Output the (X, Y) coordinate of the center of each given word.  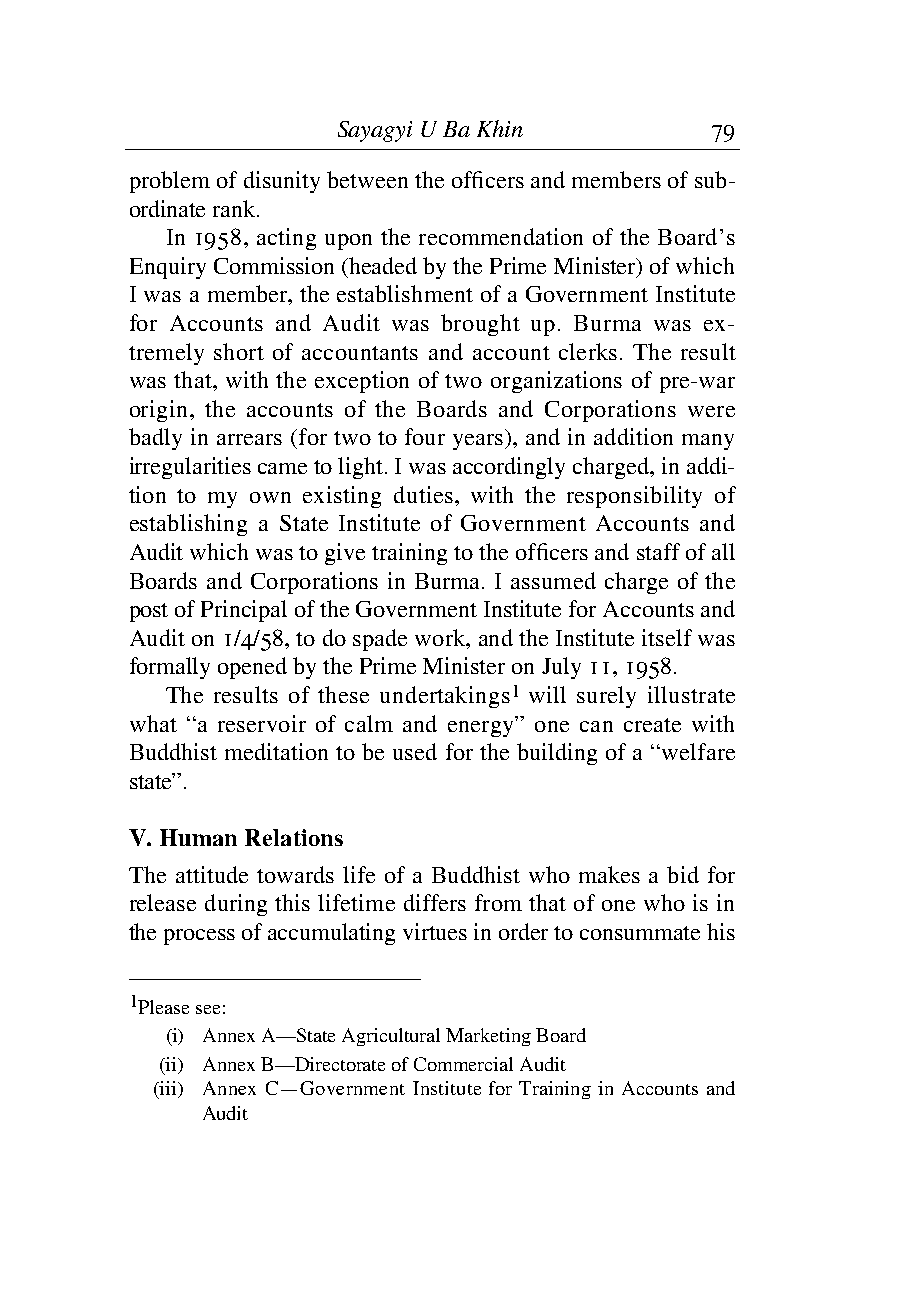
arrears (249, 439)
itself (667, 637)
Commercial (463, 1064)
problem (170, 182)
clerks (588, 351)
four (425, 436)
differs (435, 902)
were (711, 411)
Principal (244, 611)
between (367, 179)
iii (168, 1089)
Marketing (488, 1037)
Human (198, 837)
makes (609, 874)
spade (380, 640)
